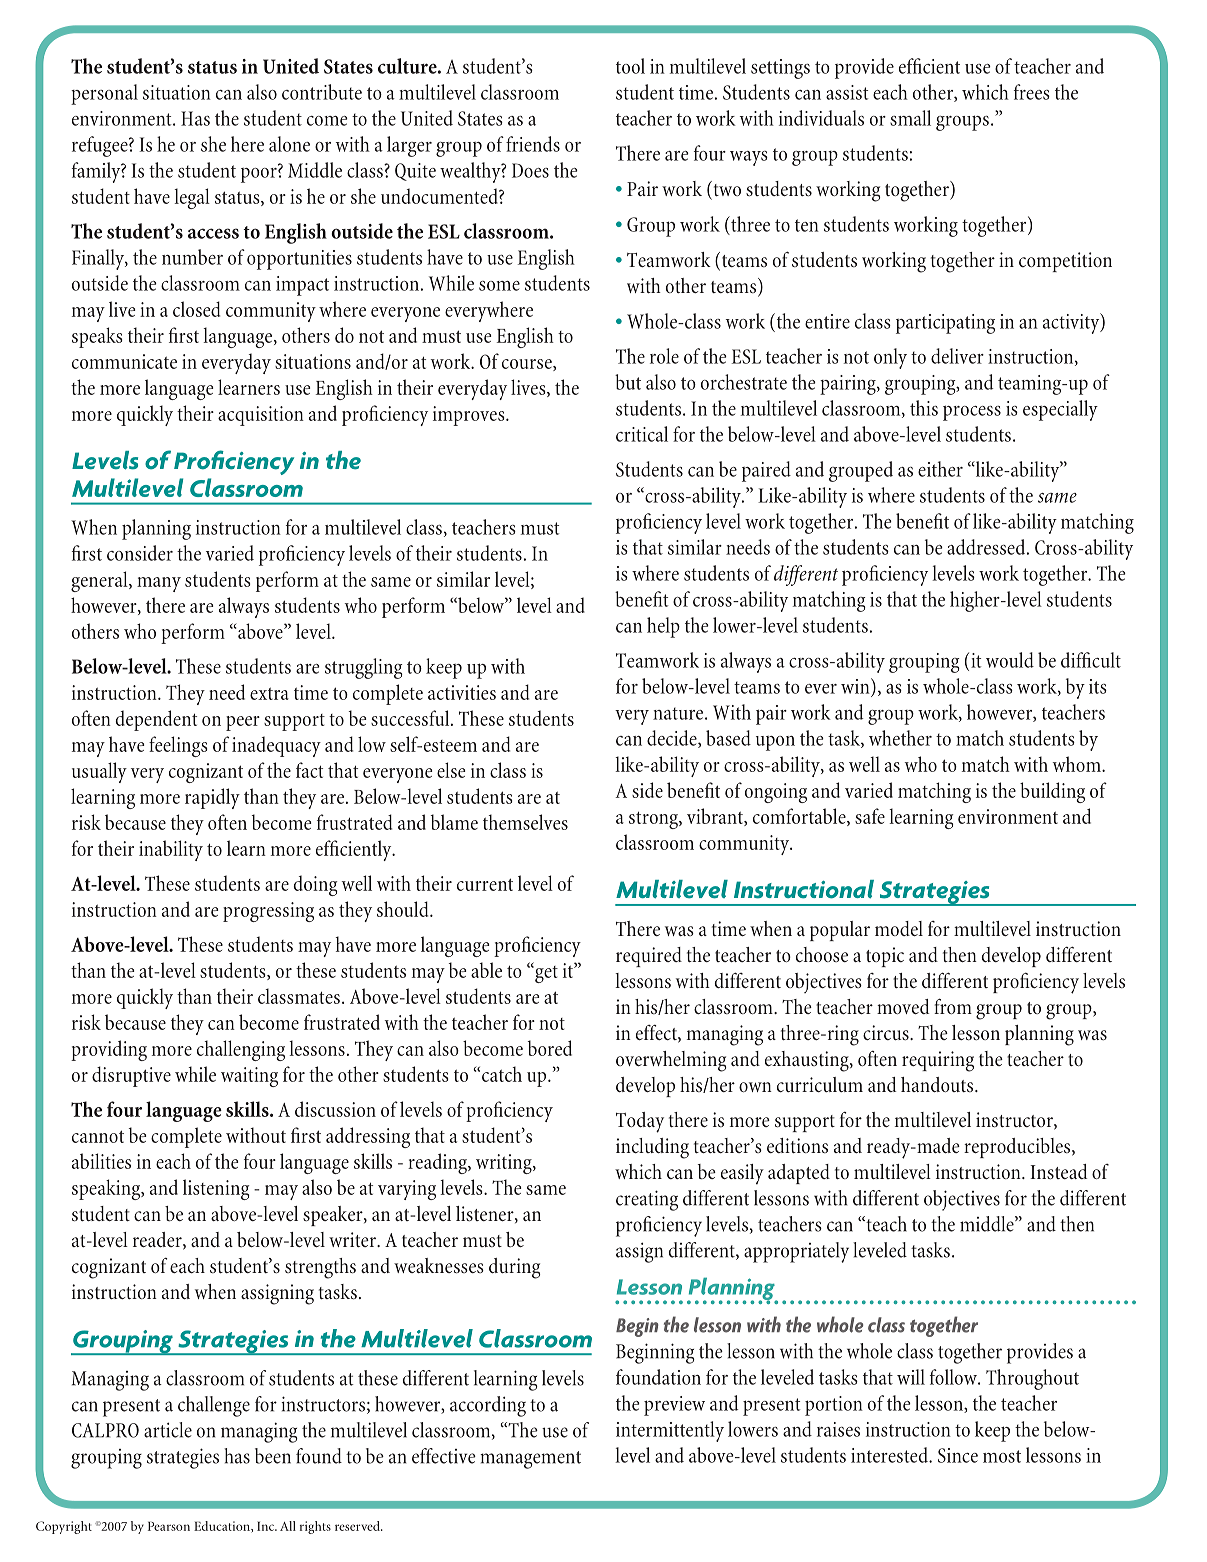  Describe the element at coordinates (212, 798) in the screenshot. I see `rapidly` at that location.
